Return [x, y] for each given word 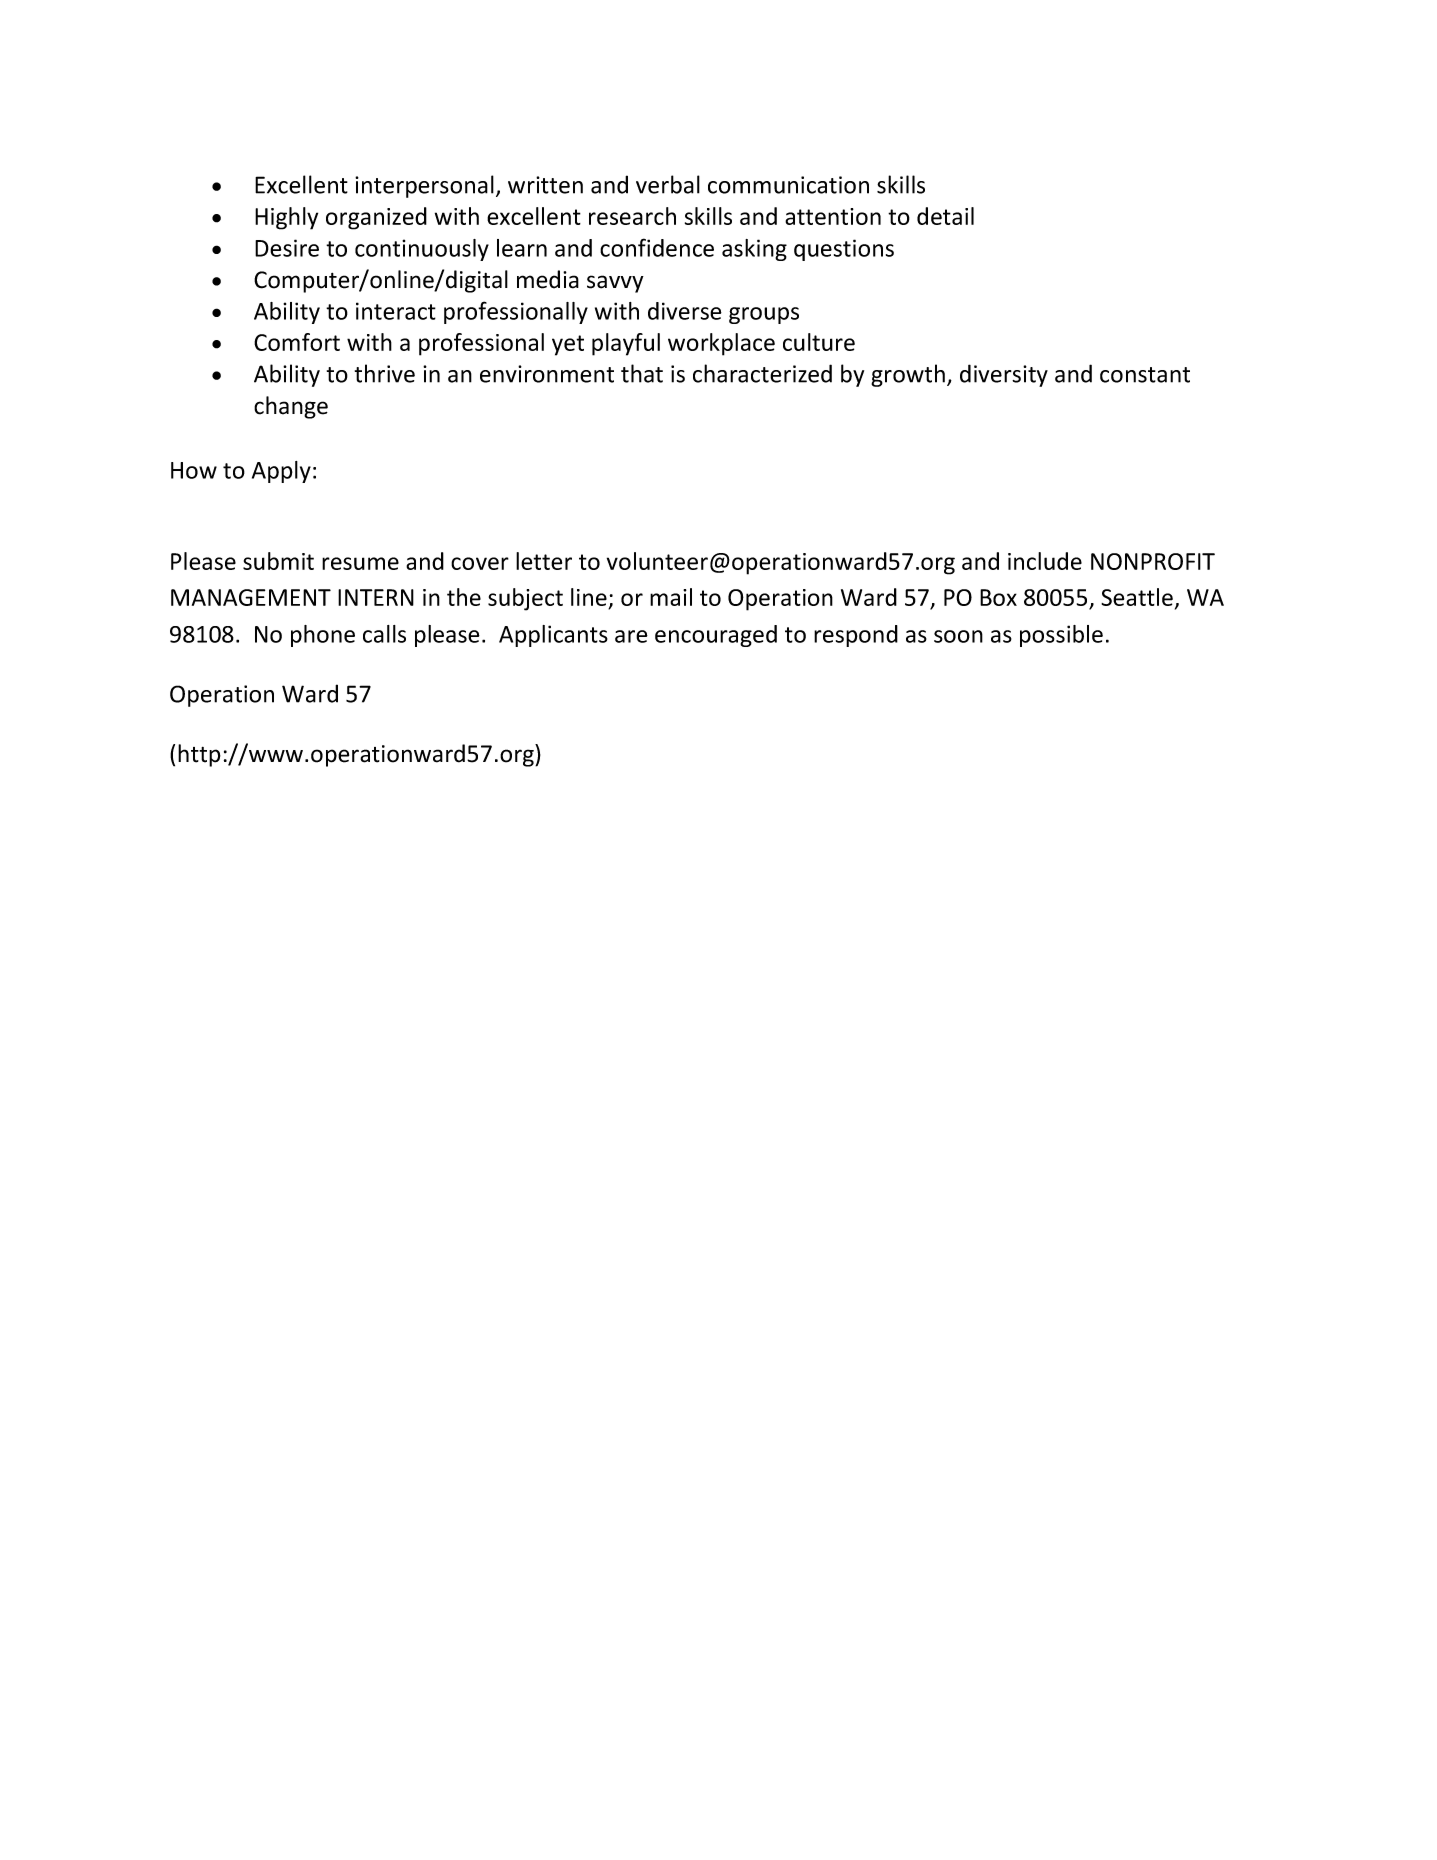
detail [945, 216]
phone [323, 636]
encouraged [716, 636]
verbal [668, 184]
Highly [286, 218]
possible [1061, 636]
